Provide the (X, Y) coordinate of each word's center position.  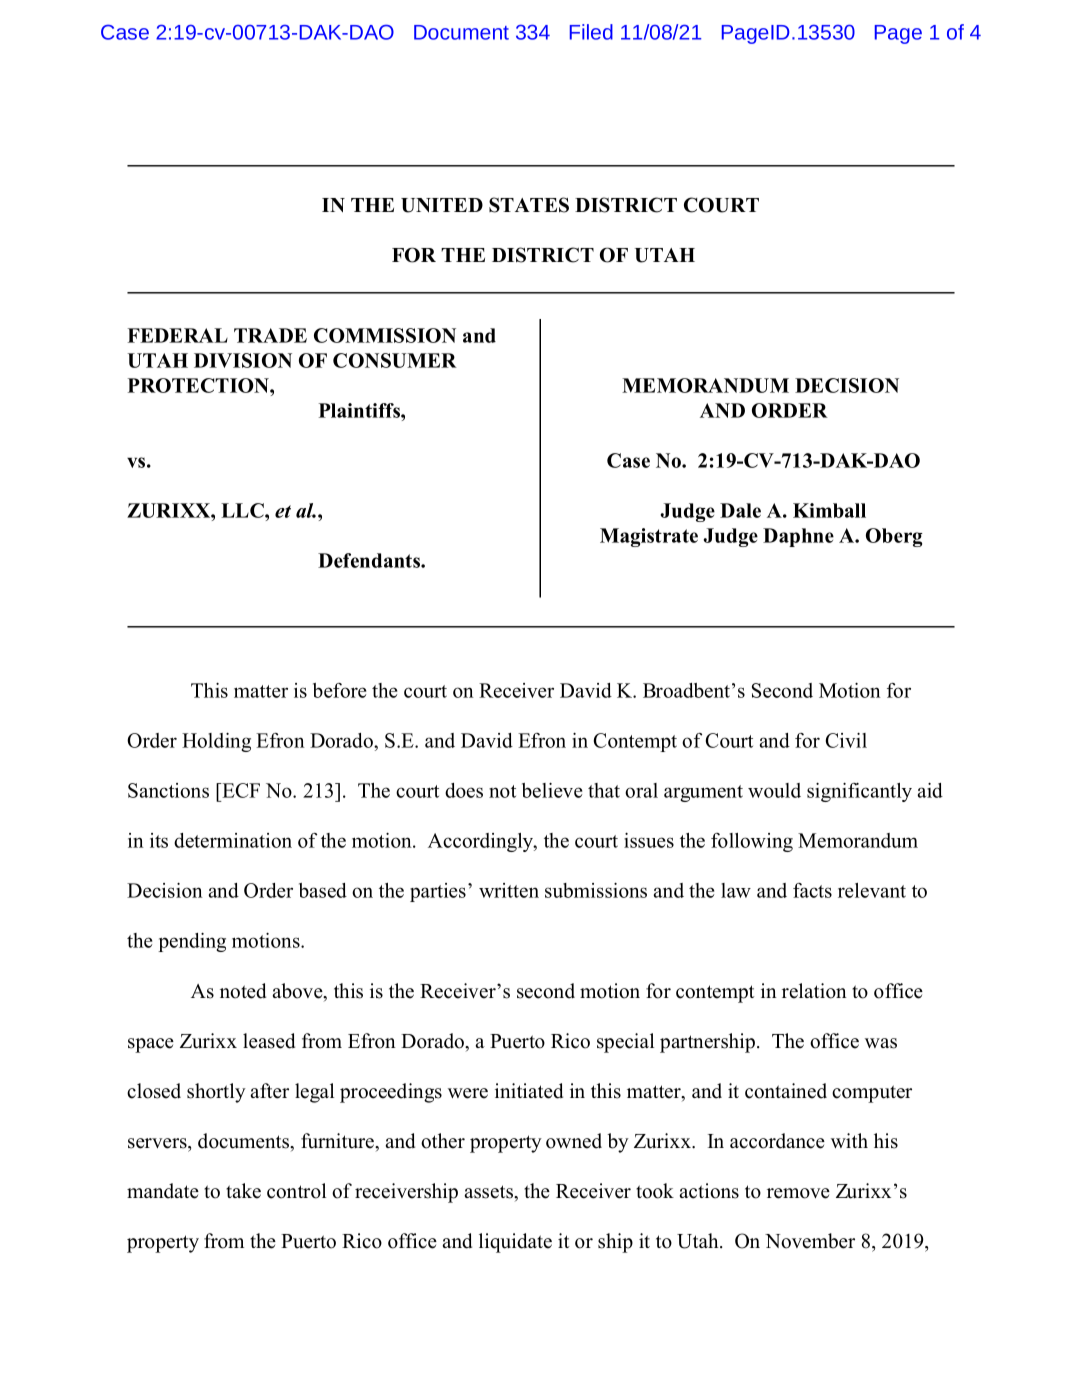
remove (798, 1193)
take (243, 1191)
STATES (529, 205)
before (339, 690)
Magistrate (649, 537)
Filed (591, 32)
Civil (846, 740)
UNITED (442, 205)
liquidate (515, 1243)
